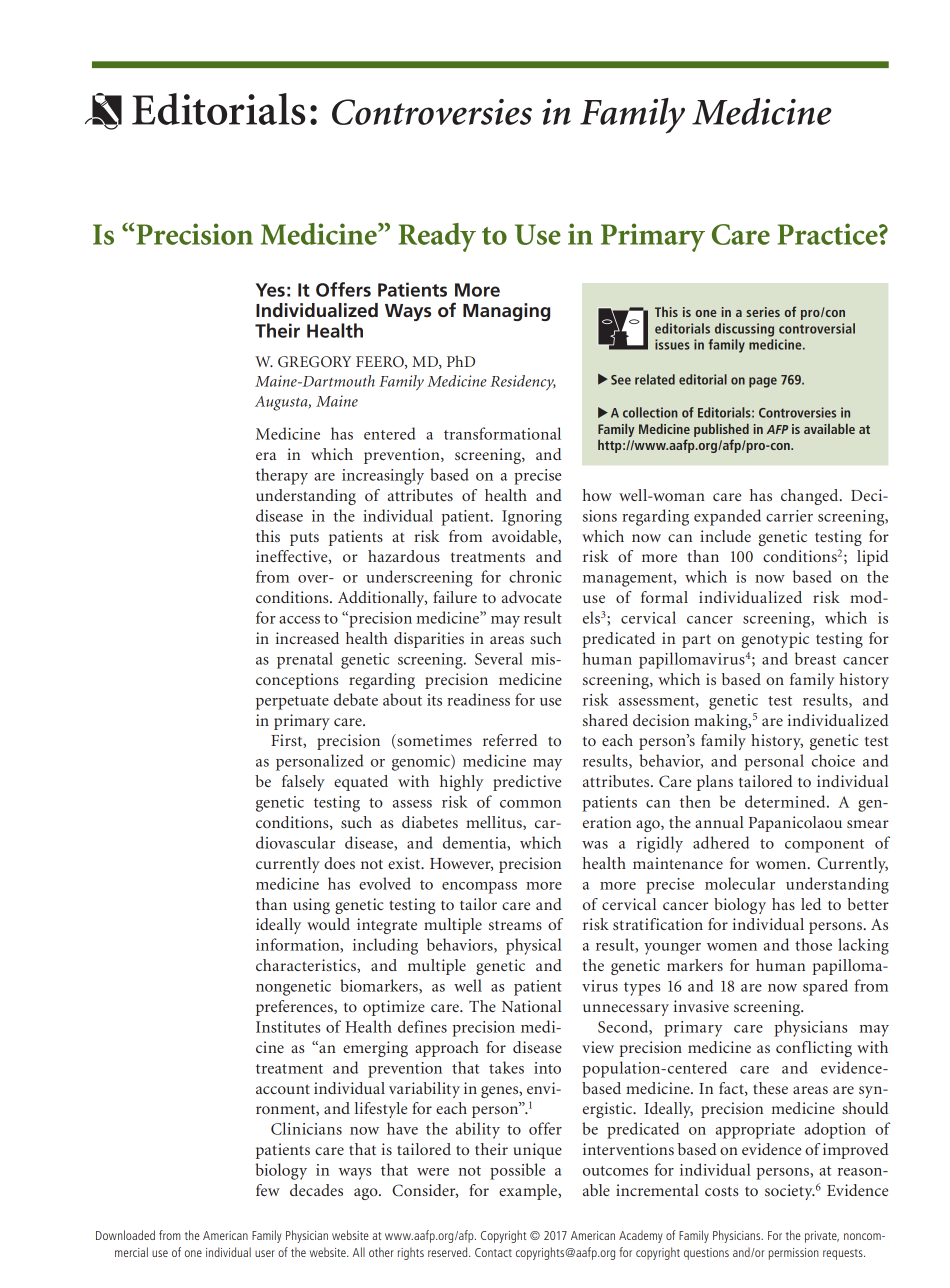 The width and height of the page is (950, 1288). Describe the element at coordinates (270, 290) in the page. I see `Yes` at that location.
